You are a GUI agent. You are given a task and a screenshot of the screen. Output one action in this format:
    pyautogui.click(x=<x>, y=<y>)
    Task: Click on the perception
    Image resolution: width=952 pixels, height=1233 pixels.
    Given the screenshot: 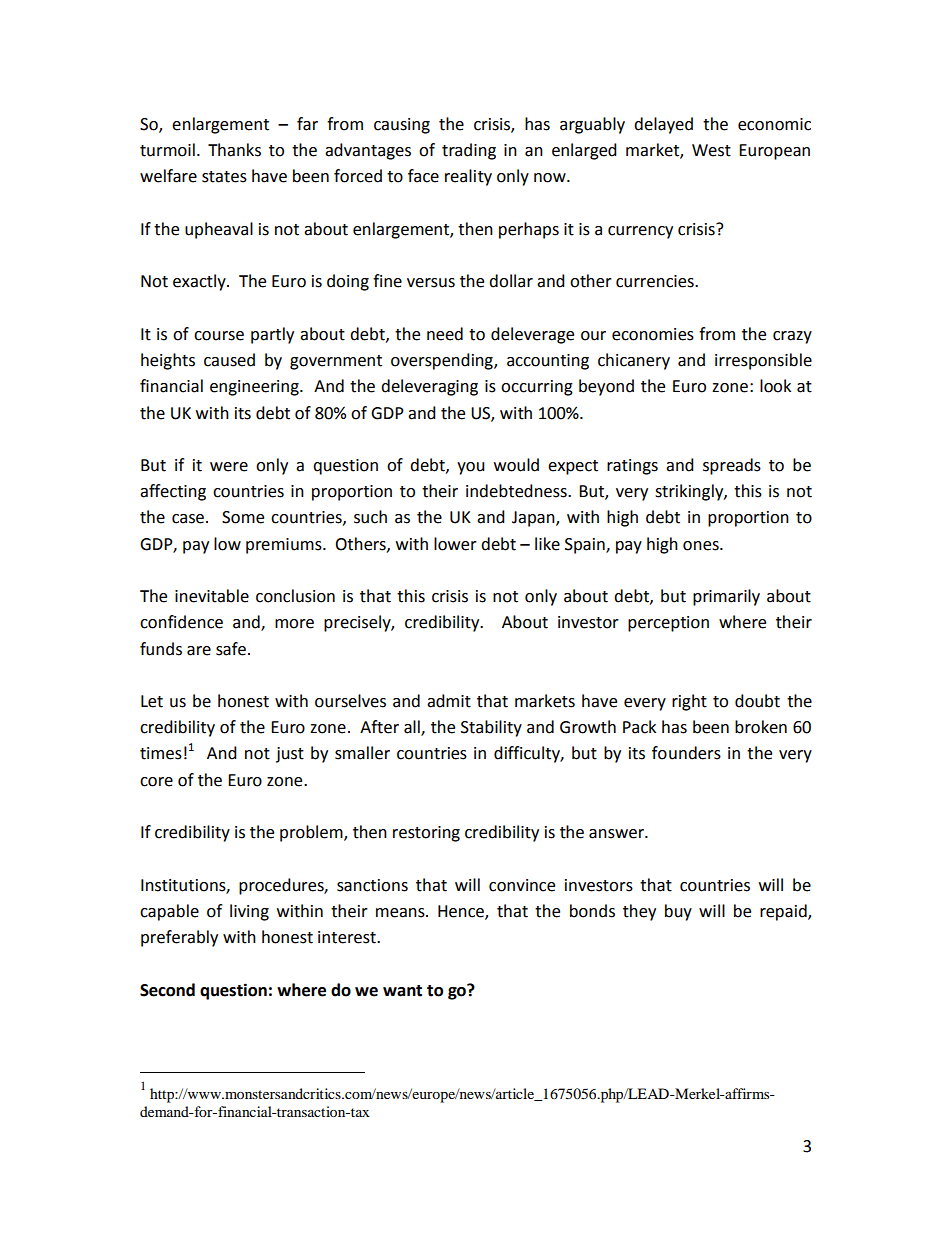 What is the action you would take?
    pyautogui.click(x=668, y=624)
